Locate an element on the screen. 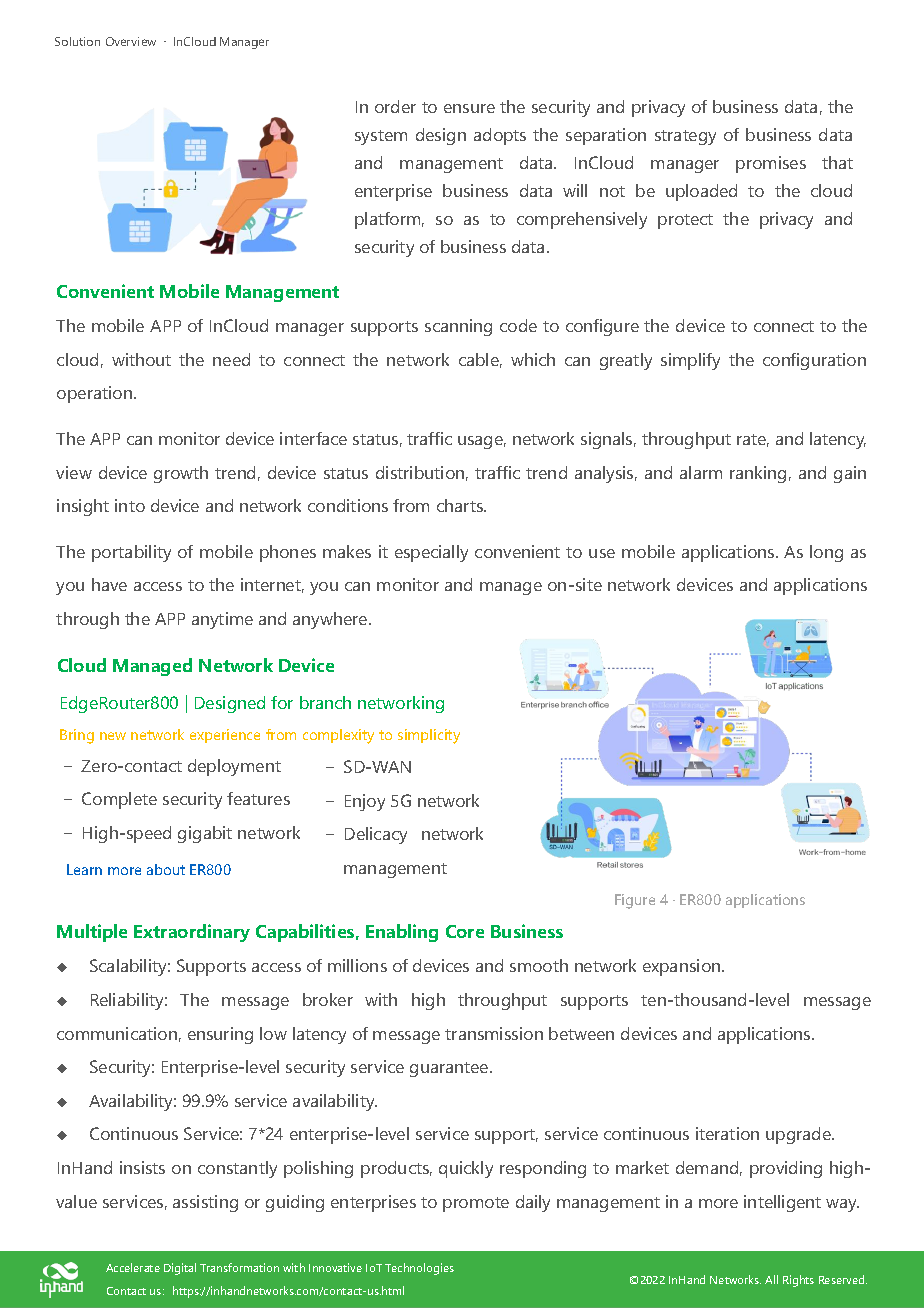 The image size is (924, 1308). Solution is located at coordinates (77, 41).
